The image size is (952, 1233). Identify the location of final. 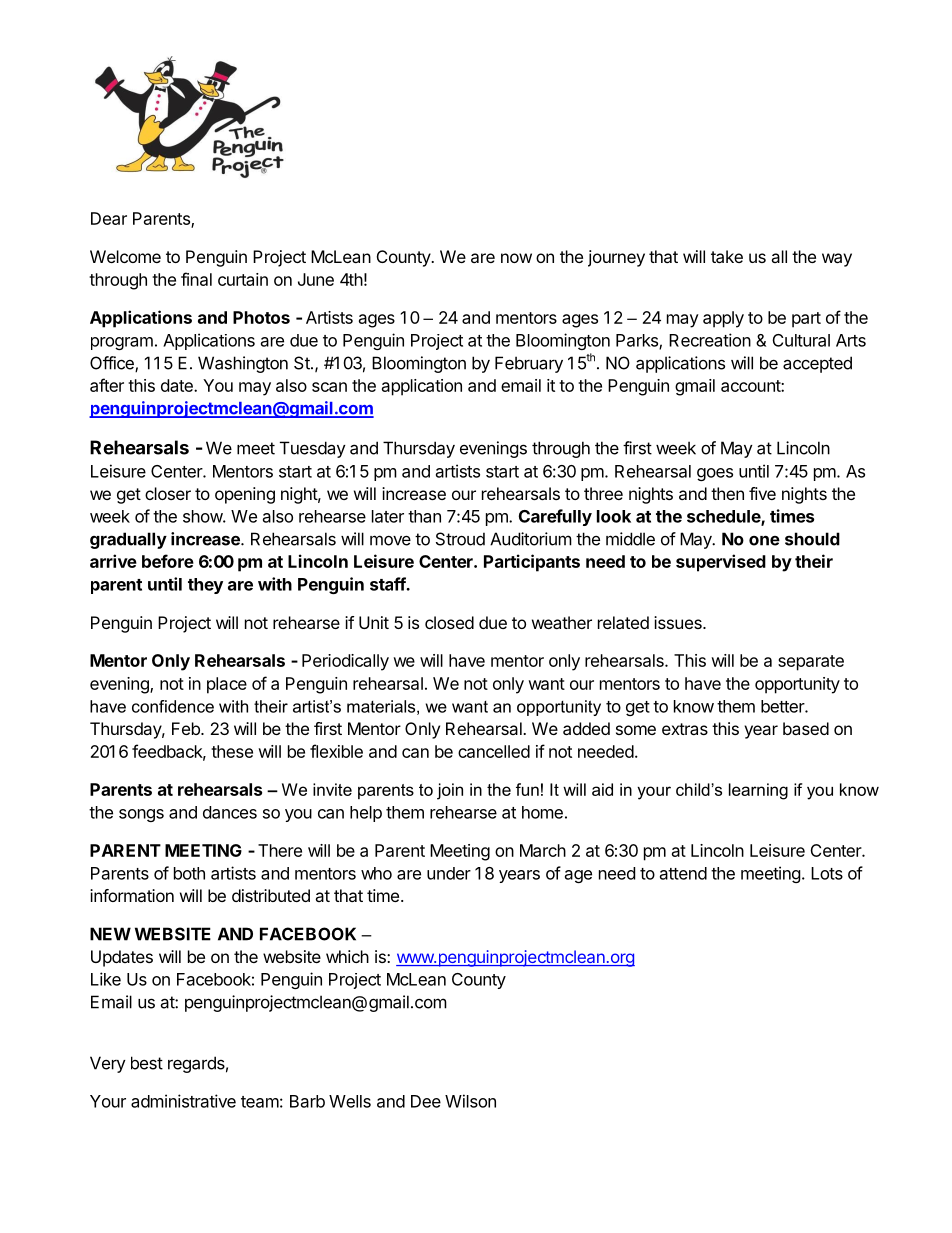
(196, 279).
